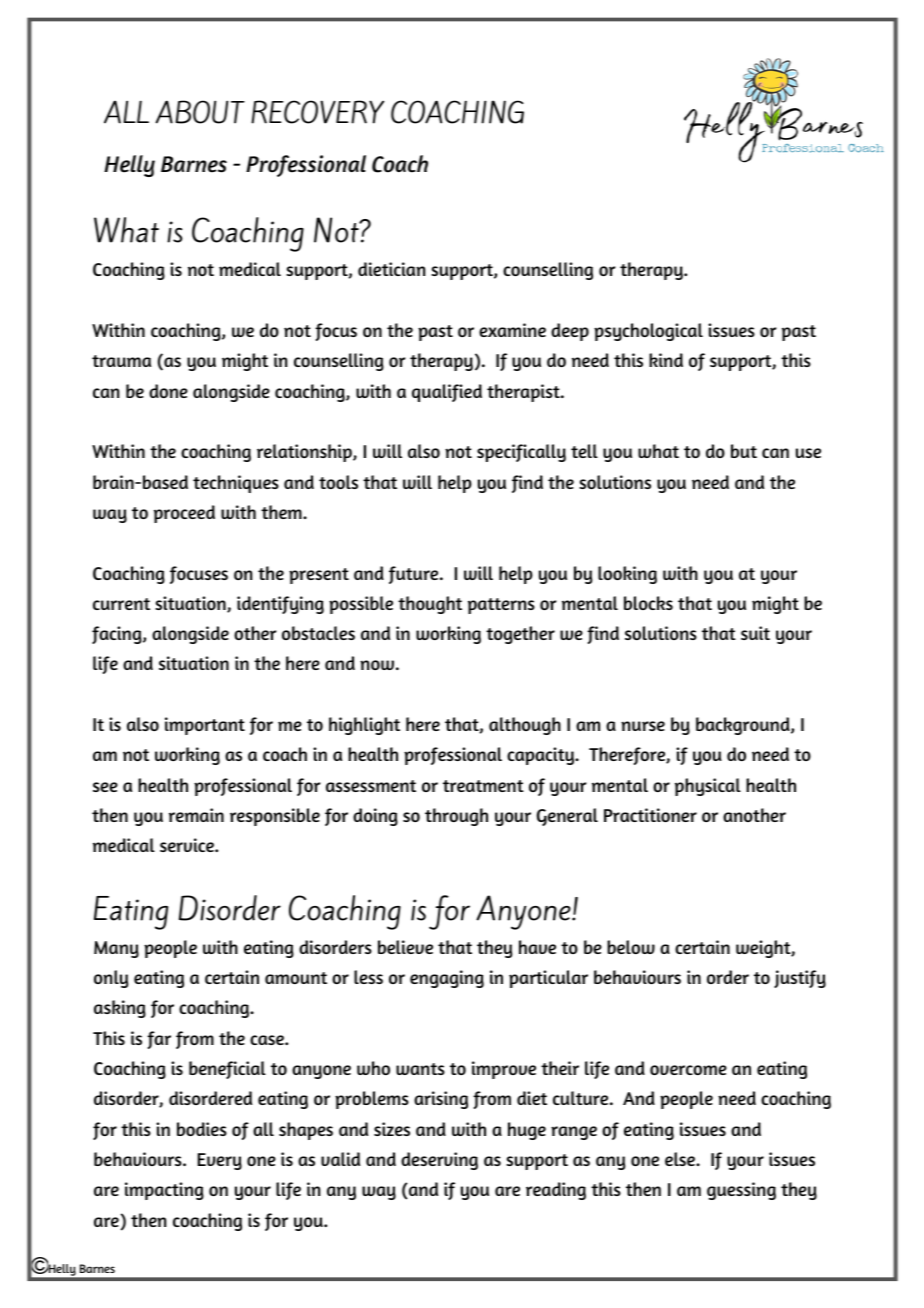  Describe the element at coordinates (648, 332) in the screenshot. I see `psychological` at that location.
